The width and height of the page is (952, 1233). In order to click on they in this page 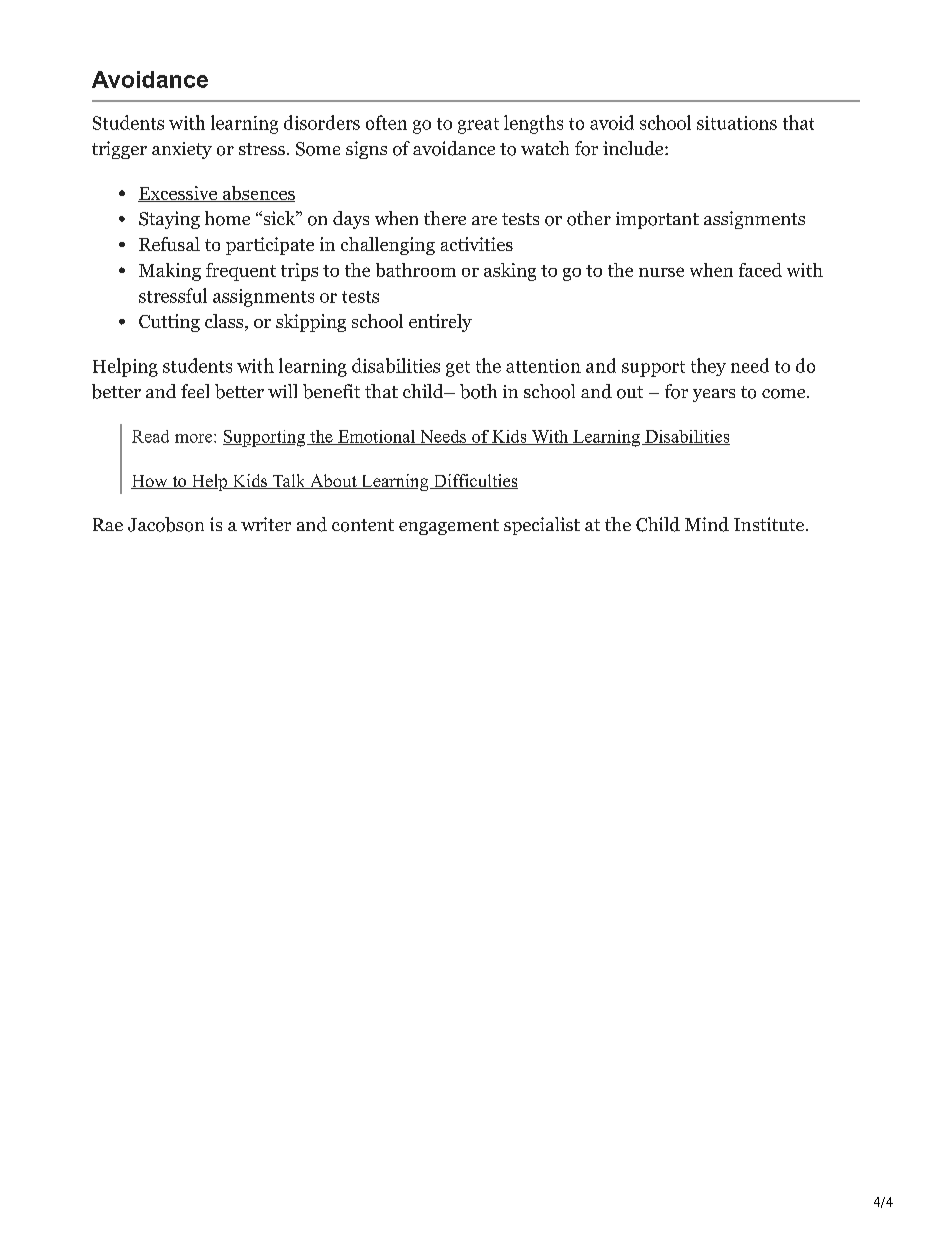, I will do `click(708, 367)`.
